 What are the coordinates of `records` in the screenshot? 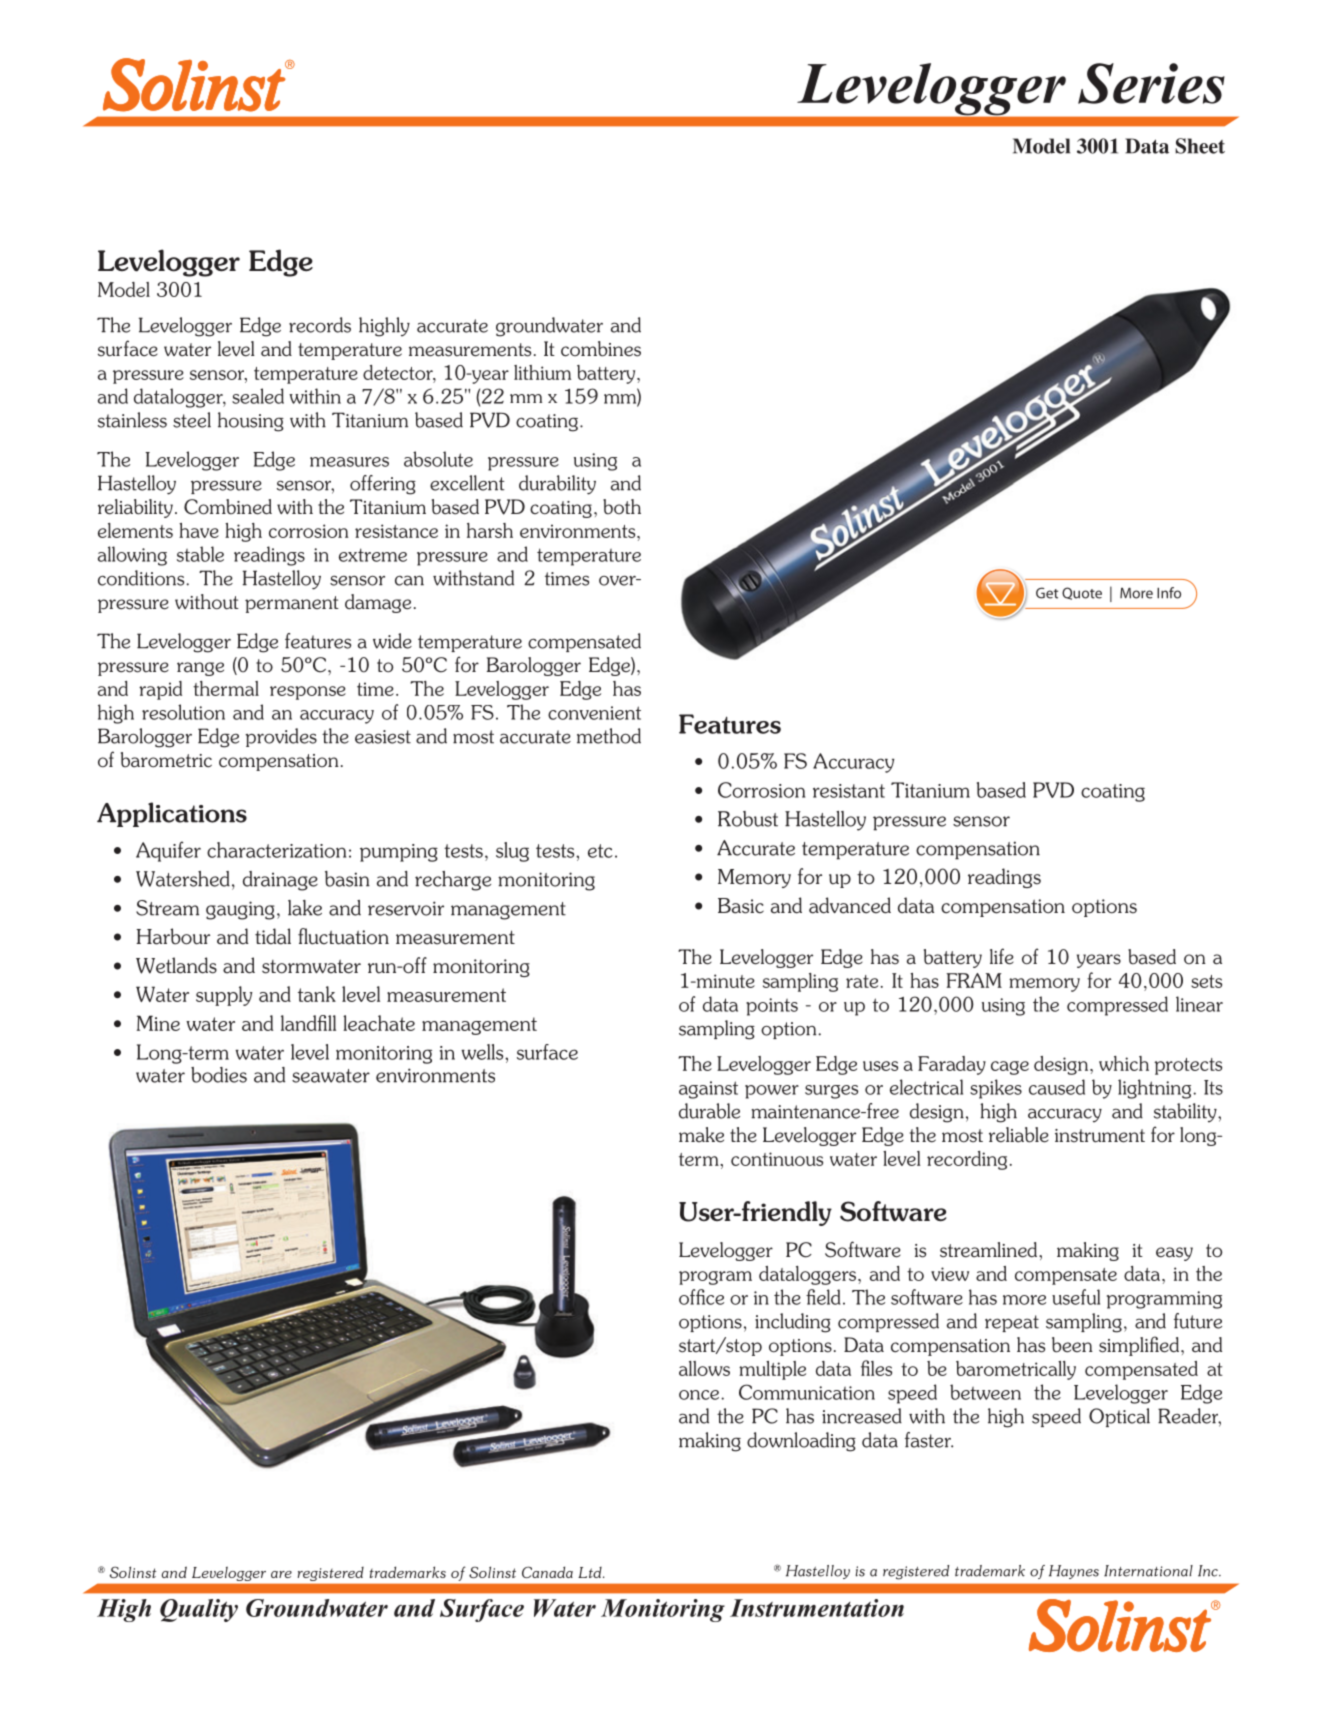 It's located at (320, 325).
